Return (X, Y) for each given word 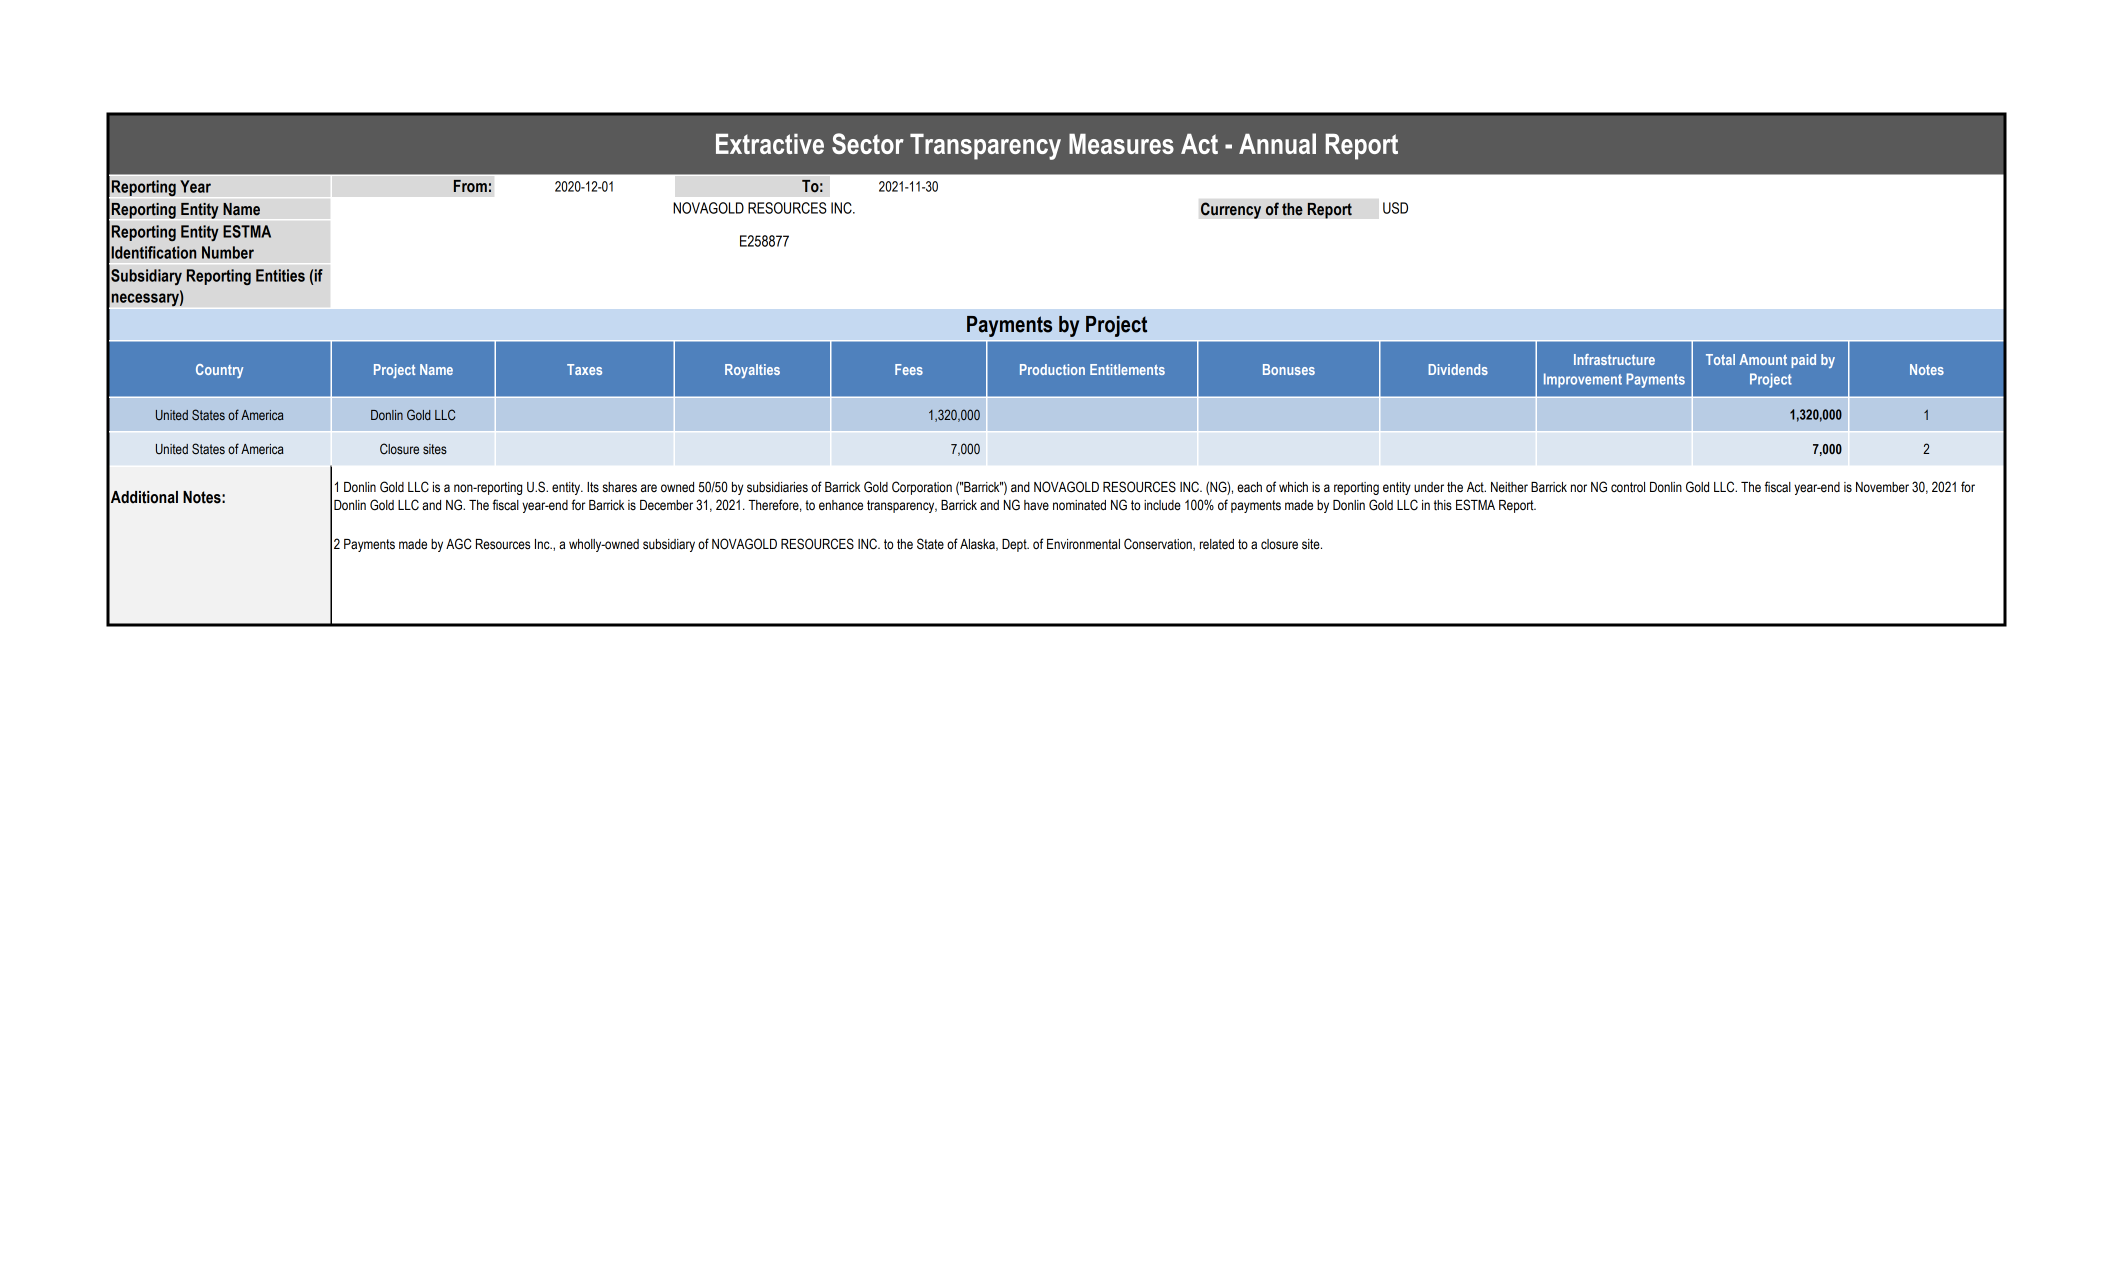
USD (1395, 208)
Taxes (584, 369)
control (1628, 487)
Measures (1121, 144)
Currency (1231, 210)
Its (593, 487)
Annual (1277, 143)
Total (1720, 359)
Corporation (922, 488)
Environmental (1083, 544)
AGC (458, 544)
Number (228, 252)
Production (1052, 369)
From (470, 186)
